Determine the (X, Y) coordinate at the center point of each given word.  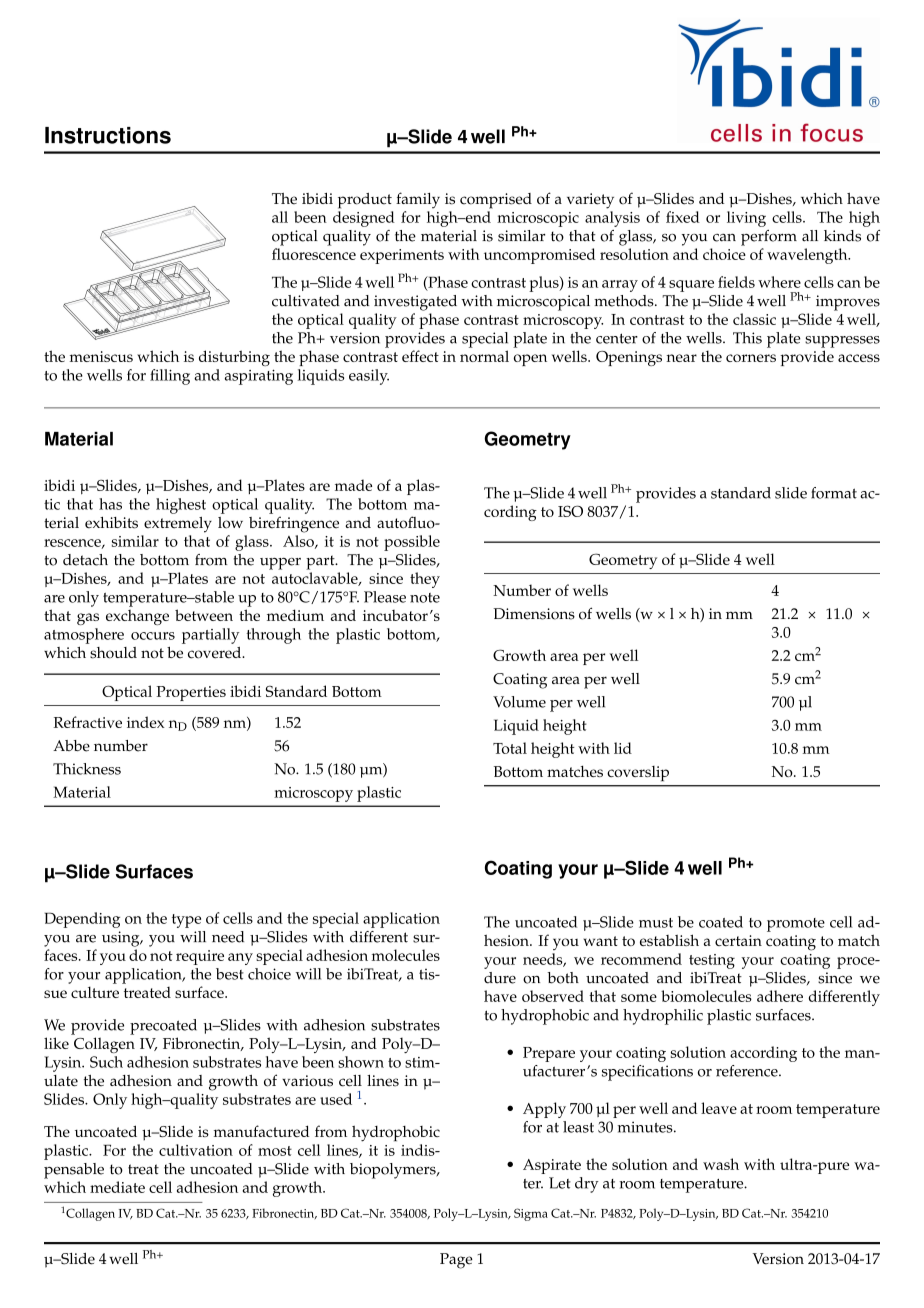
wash (721, 1164)
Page (456, 1261)
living (746, 219)
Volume (519, 702)
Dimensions (534, 614)
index (146, 722)
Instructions (108, 135)
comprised (496, 201)
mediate (117, 1187)
